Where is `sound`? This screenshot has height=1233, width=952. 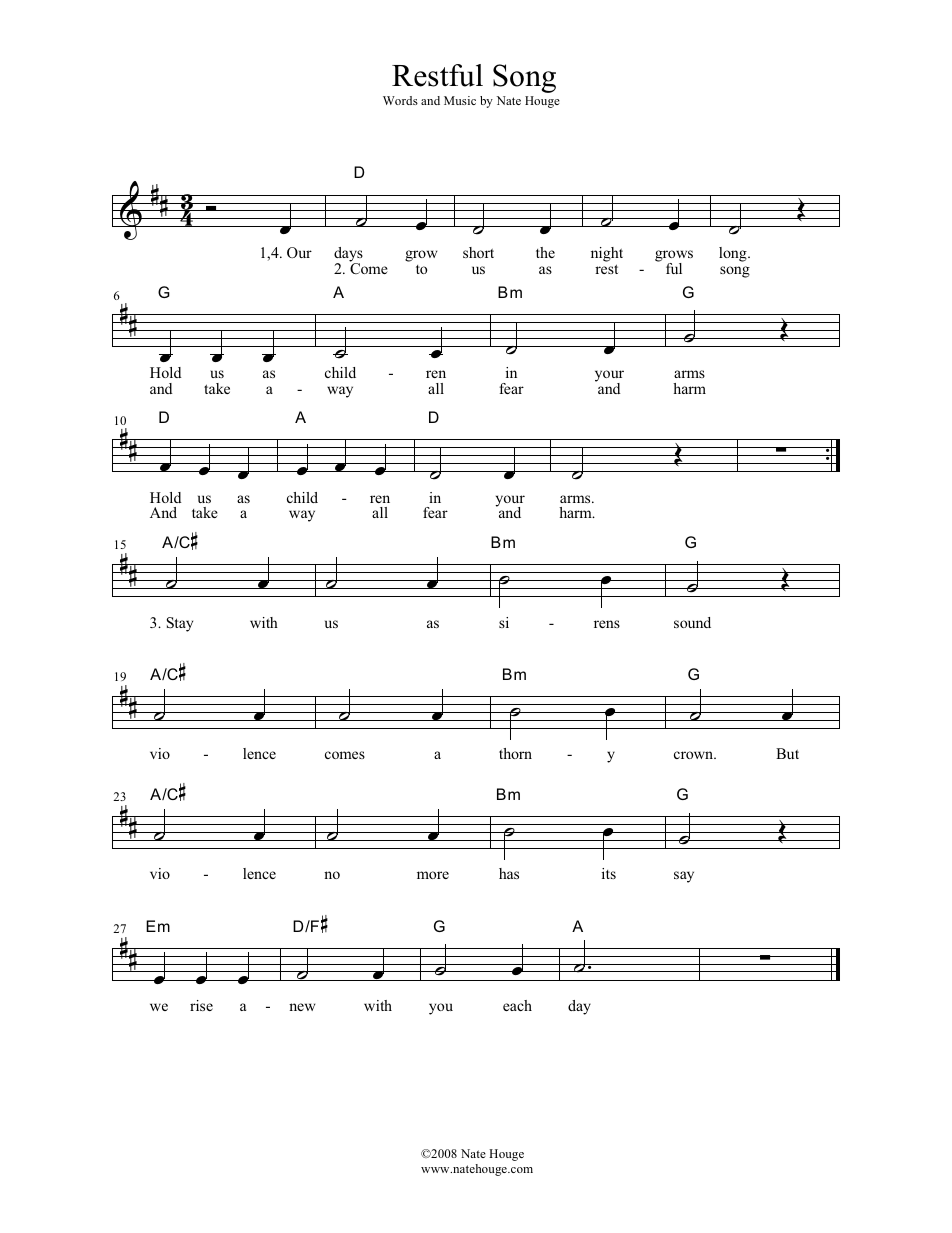
sound is located at coordinates (692, 622).
